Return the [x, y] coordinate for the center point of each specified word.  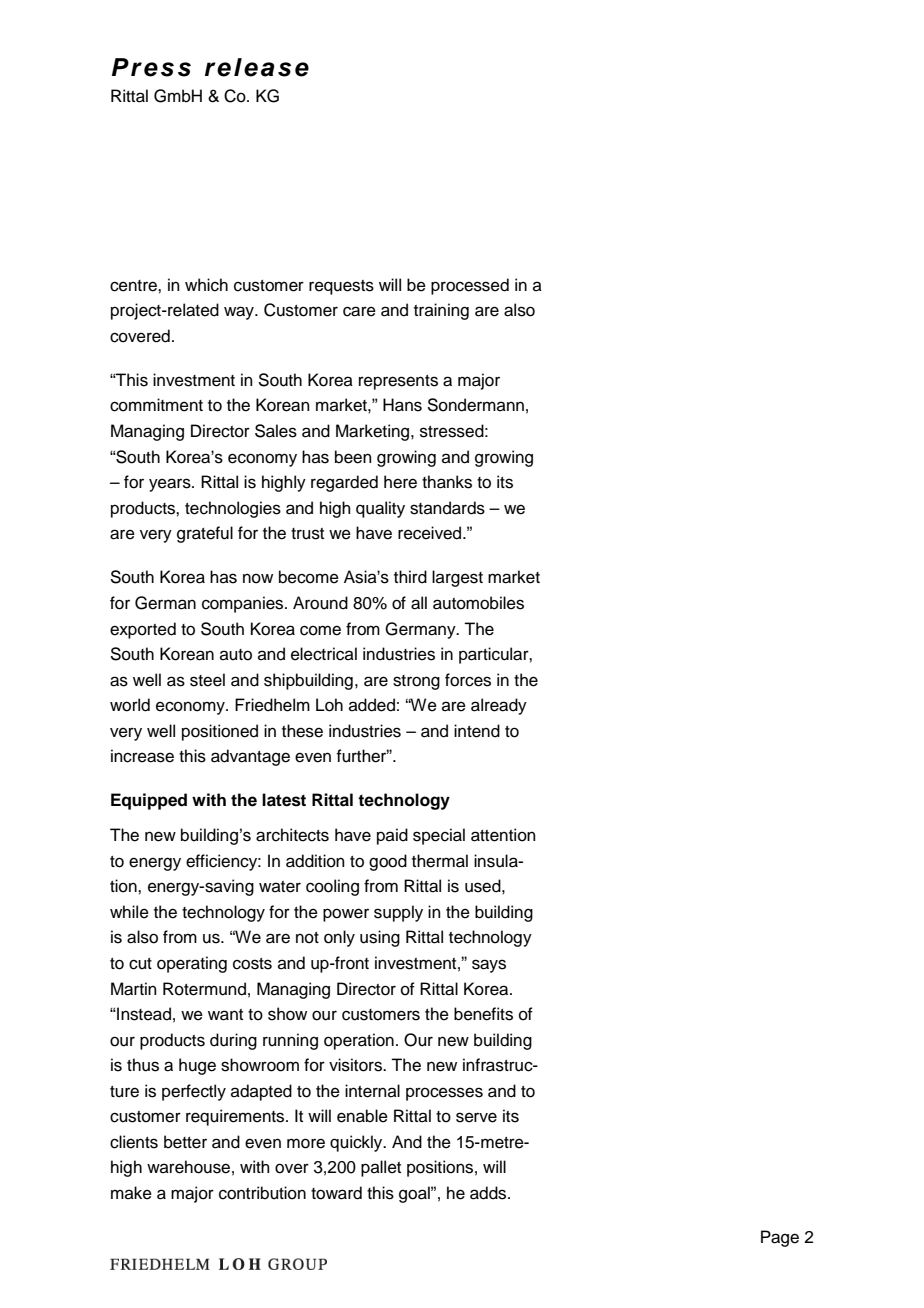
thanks [447, 482]
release [257, 67]
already [499, 706]
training [441, 311]
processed [470, 286]
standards [447, 508]
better [185, 1142]
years [171, 485]
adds [489, 1193]
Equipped [149, 801]
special [439, 836]
